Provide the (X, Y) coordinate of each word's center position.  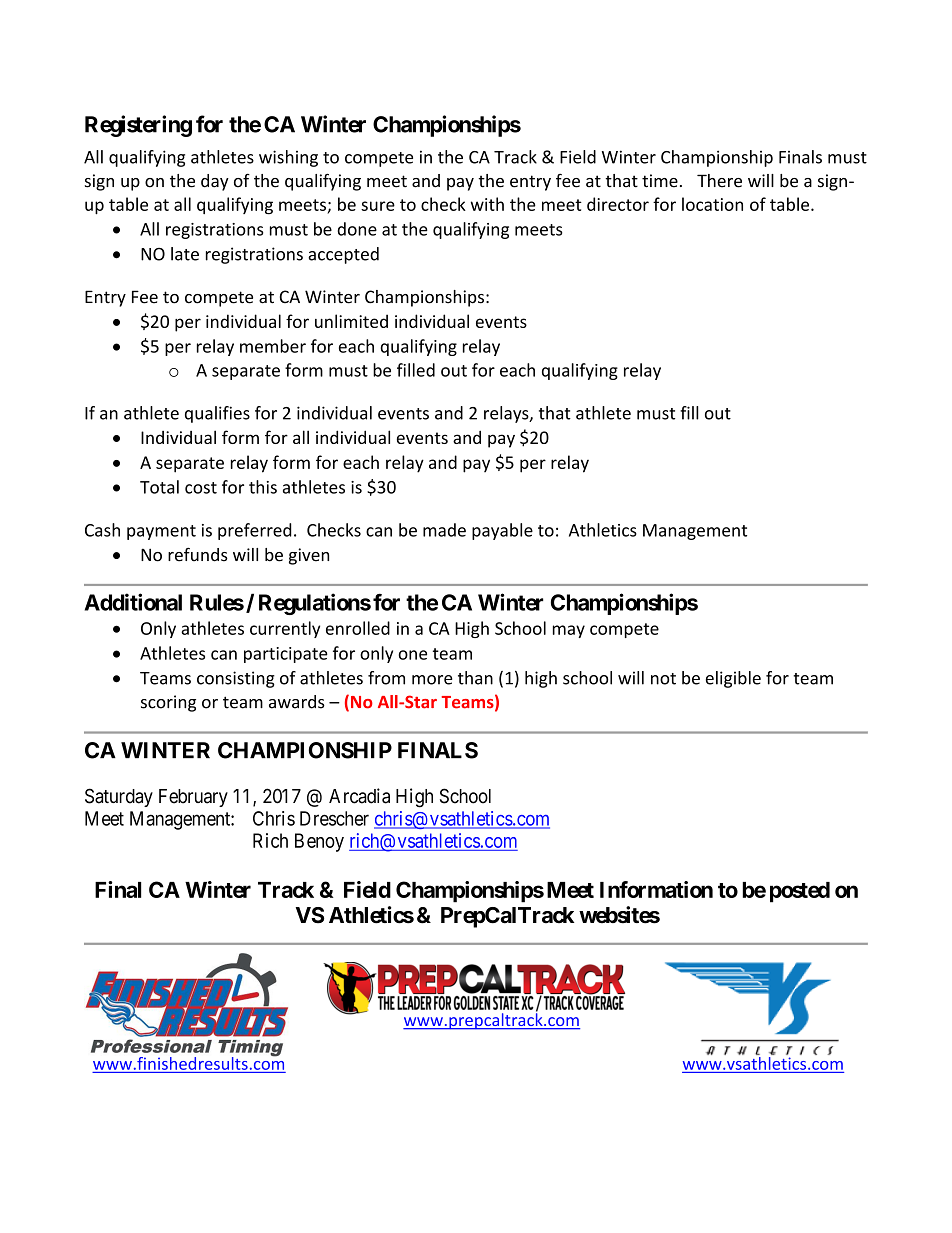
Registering (138, 126)
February (193, 798)
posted (800, 892)
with (487, 204)
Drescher (334, 818)
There (719, 181)
